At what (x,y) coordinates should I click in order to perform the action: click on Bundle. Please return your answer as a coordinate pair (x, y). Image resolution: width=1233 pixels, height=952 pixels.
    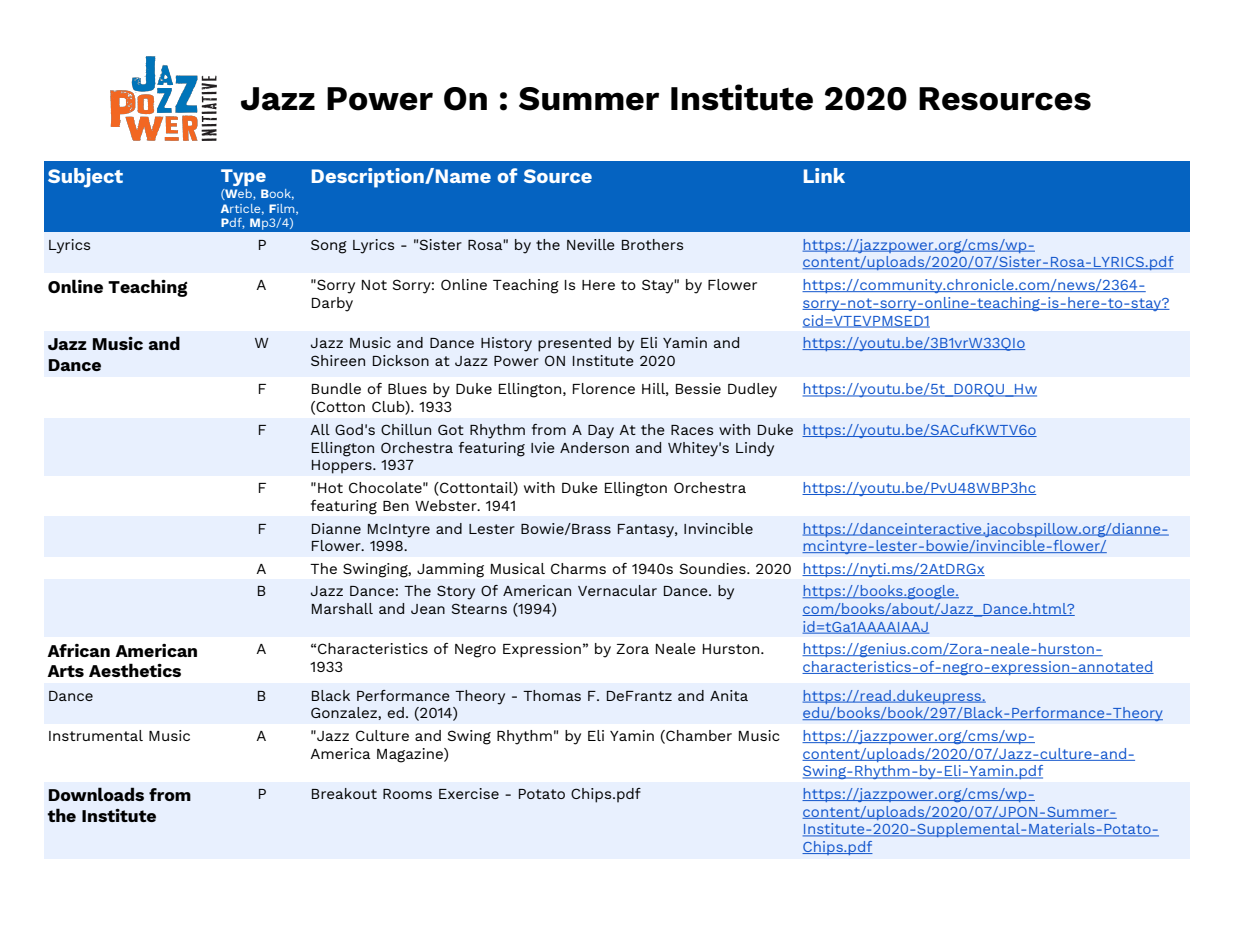
    Looking at the image, I should click on (336, 388).
